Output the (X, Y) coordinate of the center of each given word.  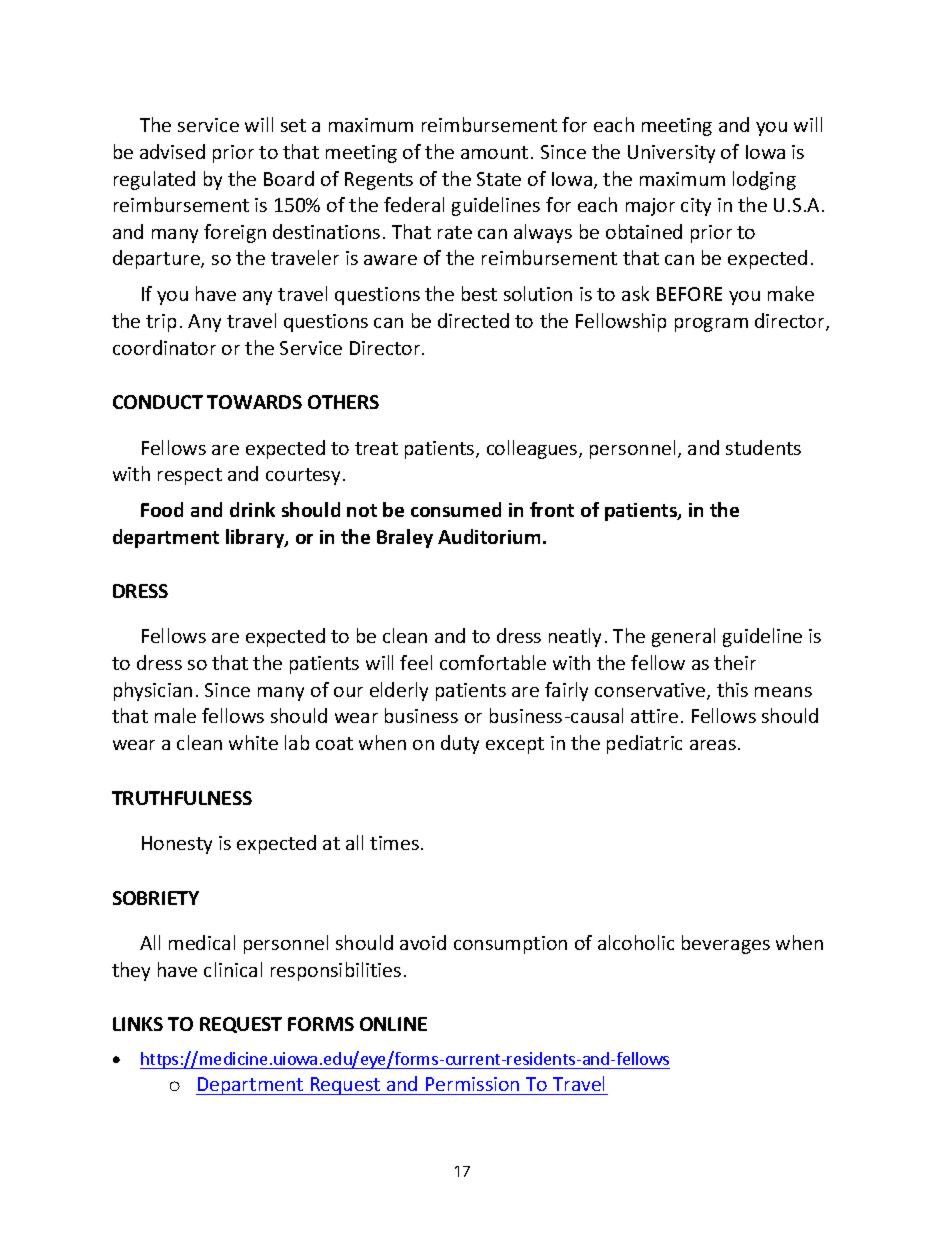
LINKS (138, 1024)
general (683, 637)
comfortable (493, 662)
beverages (726, 944)
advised (172, 151)
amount (494, 152)
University (671, 154)
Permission (472, 1084)
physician (153, 691)
